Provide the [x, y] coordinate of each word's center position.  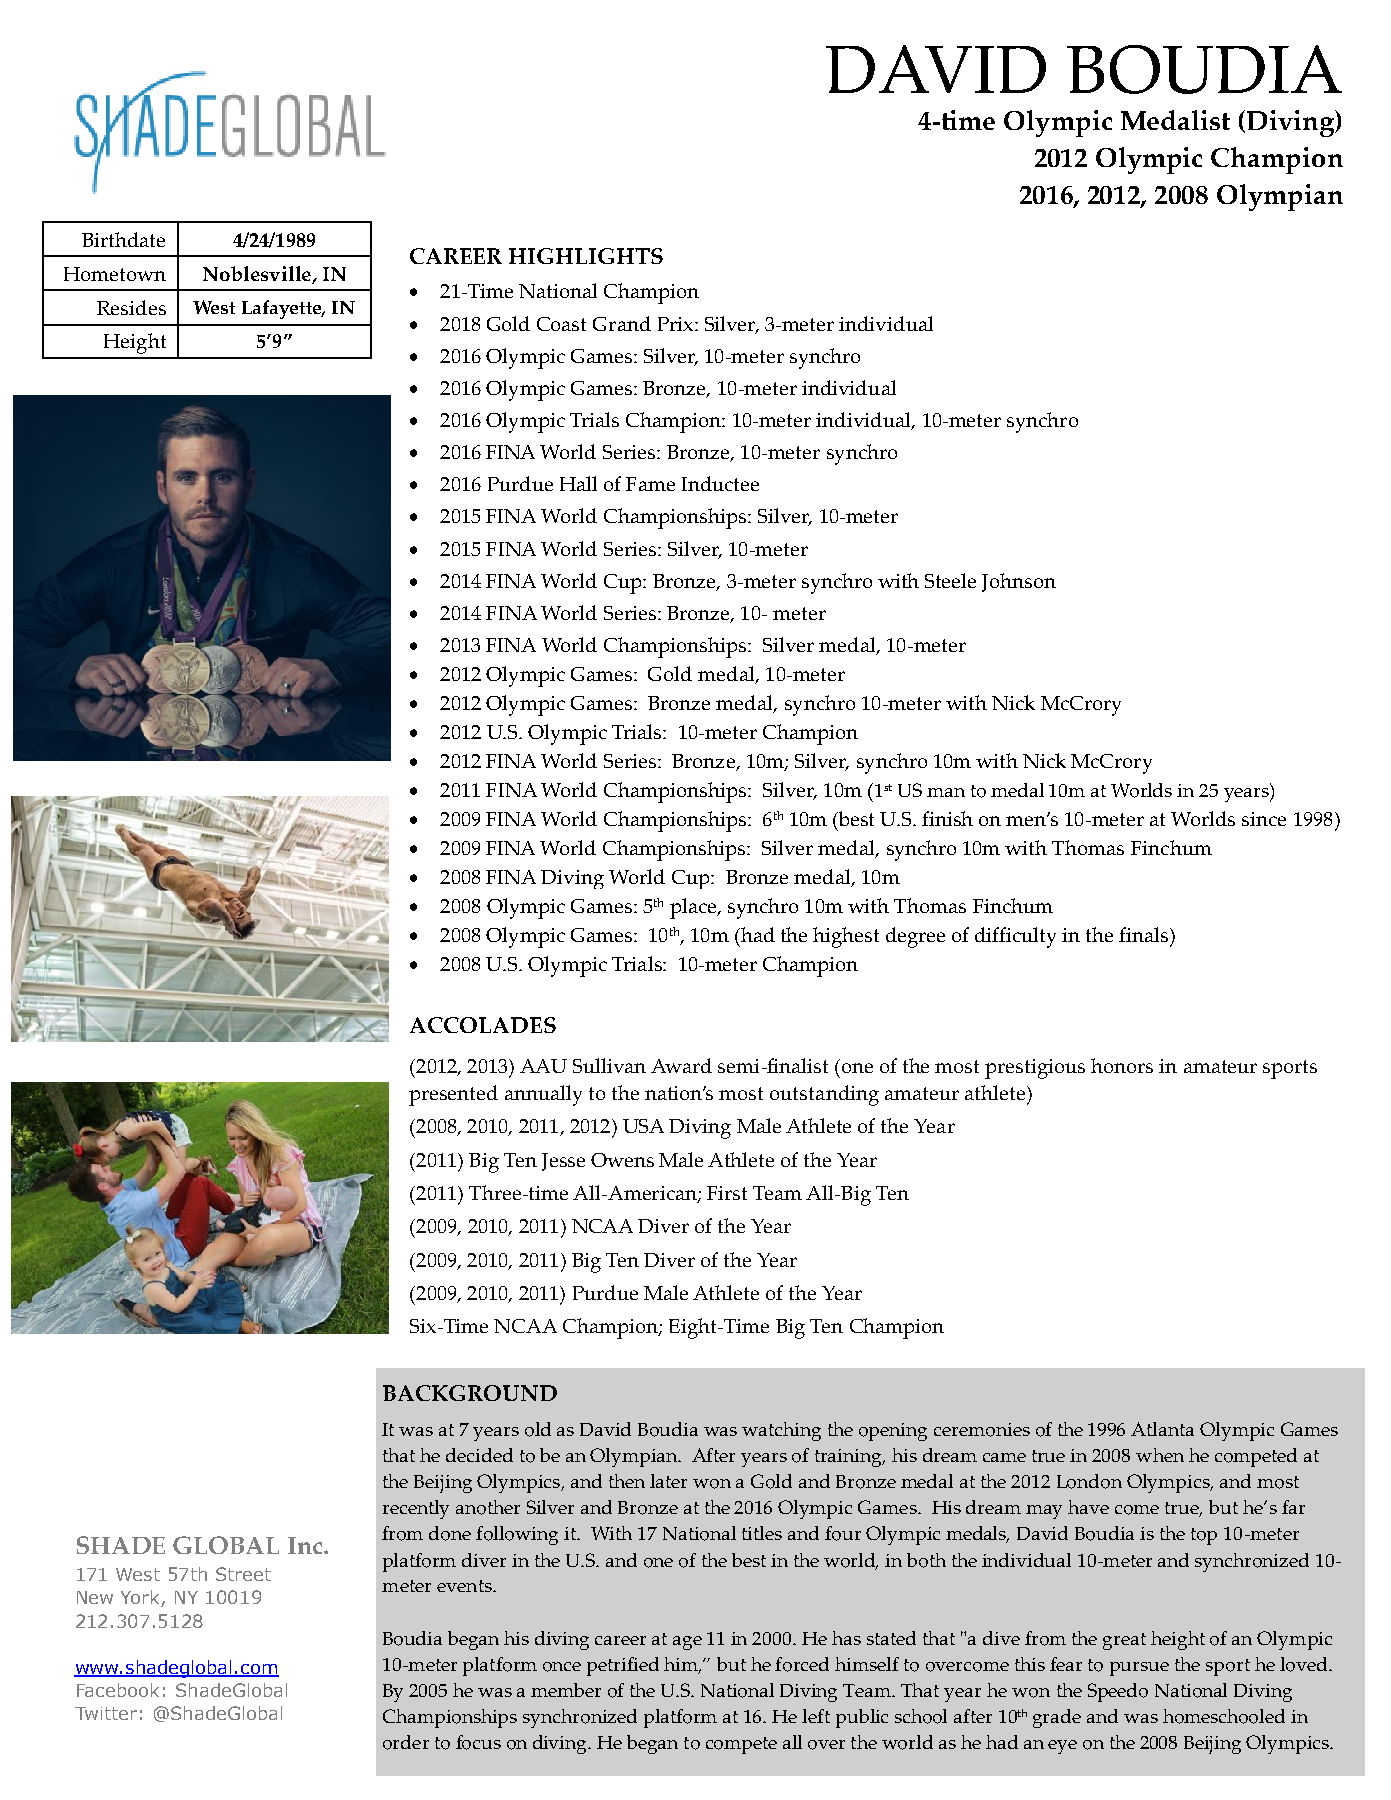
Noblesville [258, 275]
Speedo [1118, 1692]
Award [681, 1065]
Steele [950, 580]
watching [781, 1431]
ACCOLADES [483, 1025]
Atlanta [1162, 1429]
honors [1122, 1065]
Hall [578, 483]
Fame [650, 484]
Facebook [118, 1690]
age [687, 1643]
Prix [677, 324]
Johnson [1019, 582]
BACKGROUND [470, 1393]
